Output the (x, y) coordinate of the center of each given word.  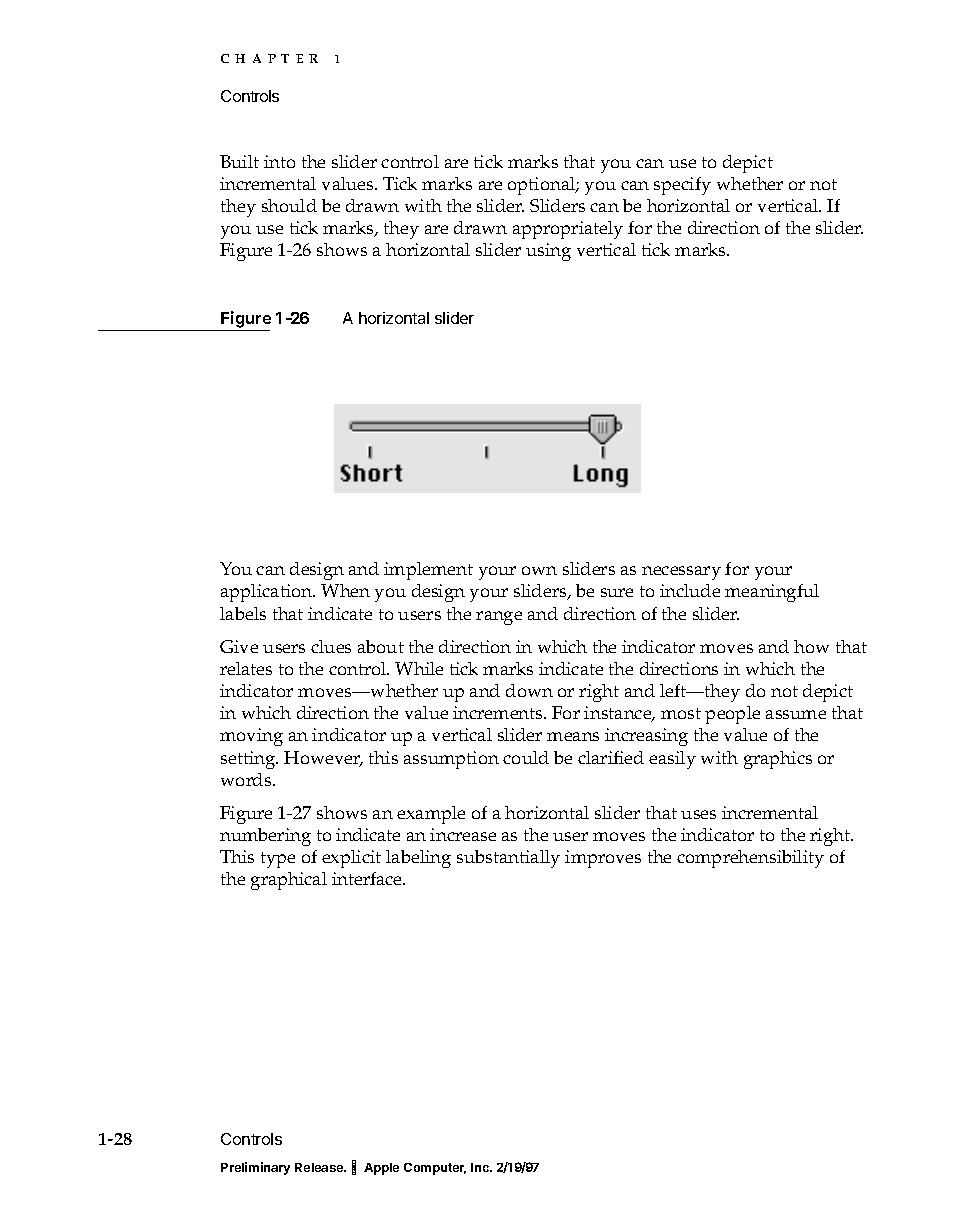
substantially (508, 859)
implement (428, 571)
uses (698, 814)
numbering (265, 837)
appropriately (568, 230)
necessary (681, 573)
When (345, 590)
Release (320, 1167)
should (289, 205)
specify (682, 186)
